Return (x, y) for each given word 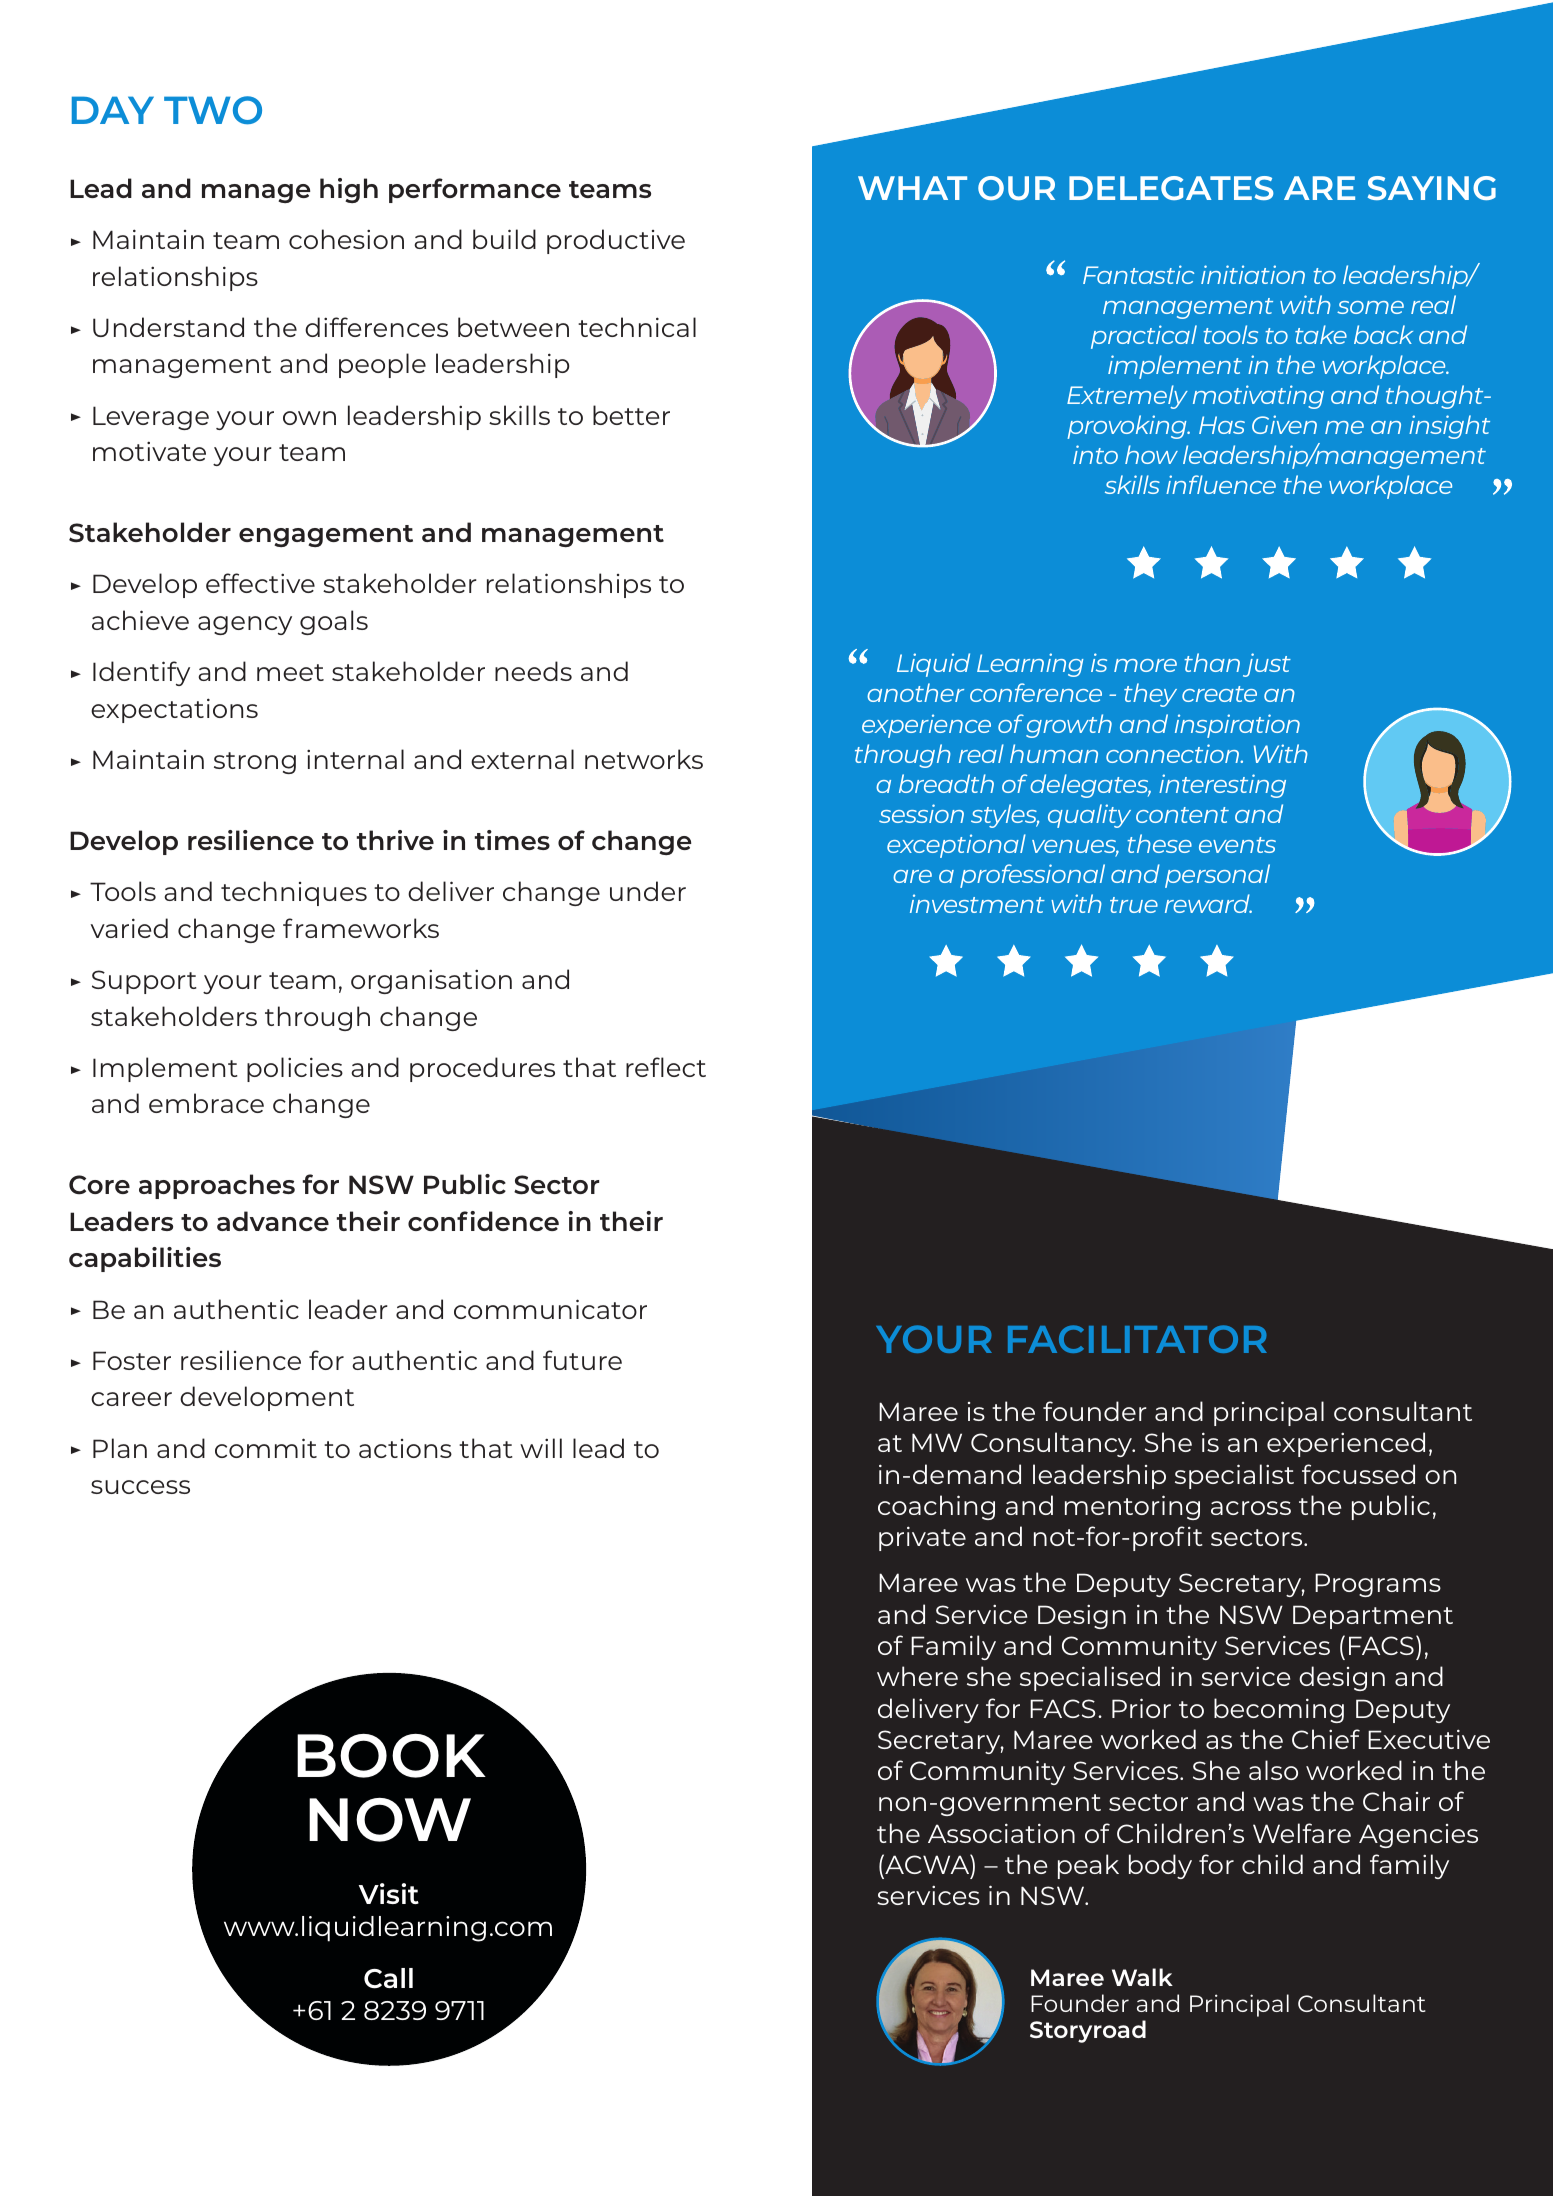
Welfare (1302, 1833)
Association (1001, 1833)
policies (295, 1069)
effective (260, 583)
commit (266, 1448)
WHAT (912, 188)
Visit (389, 1893)
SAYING (1432, 188)
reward (1208, 903)
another (915, 692)
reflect (666, 1067)
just (1267, 665)
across (1251, 1508)
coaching (936, 1507)
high (349, 190)
